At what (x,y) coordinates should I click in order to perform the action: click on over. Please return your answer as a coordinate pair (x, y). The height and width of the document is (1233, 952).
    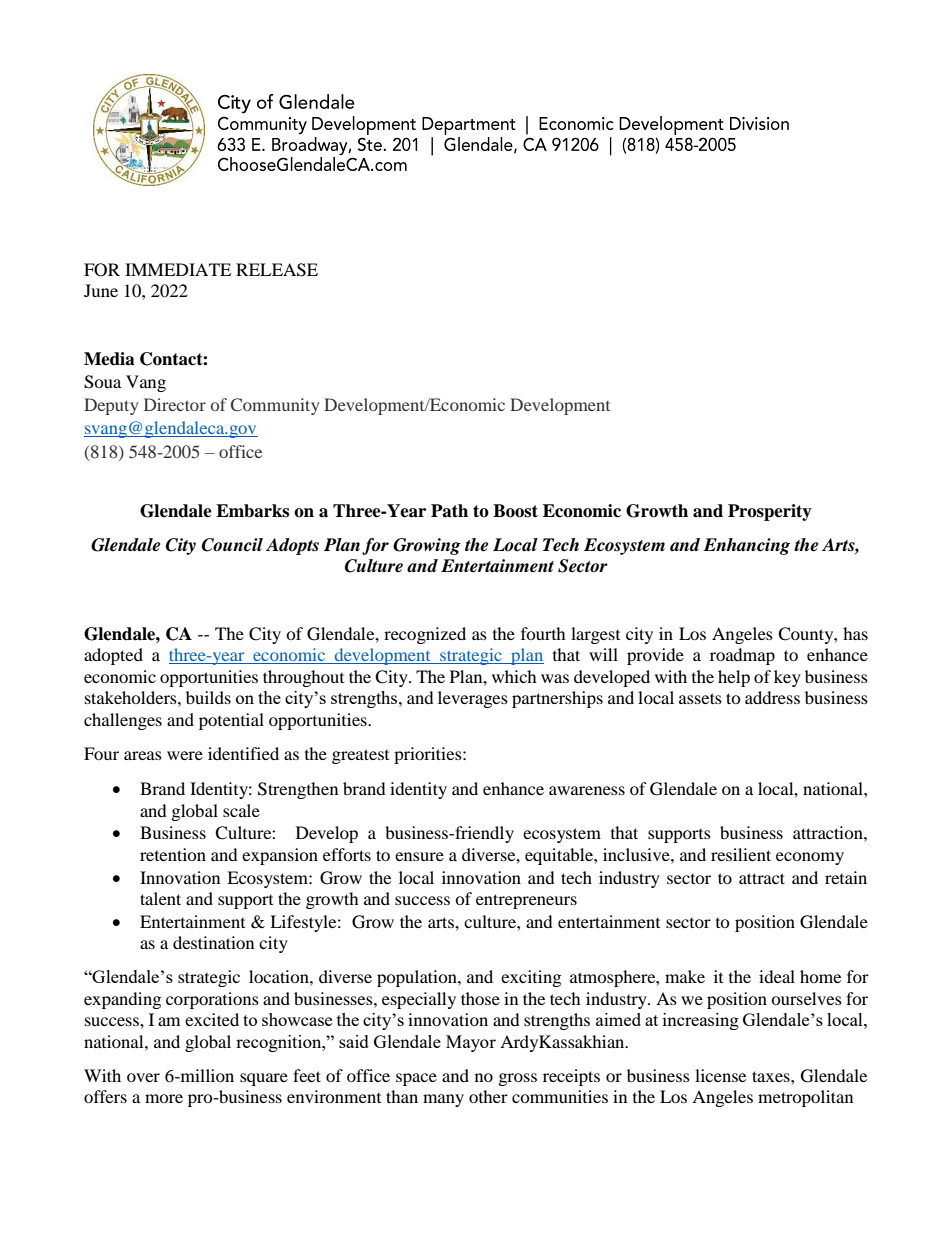
    Looking at the image, I should click on (143, 1077).
